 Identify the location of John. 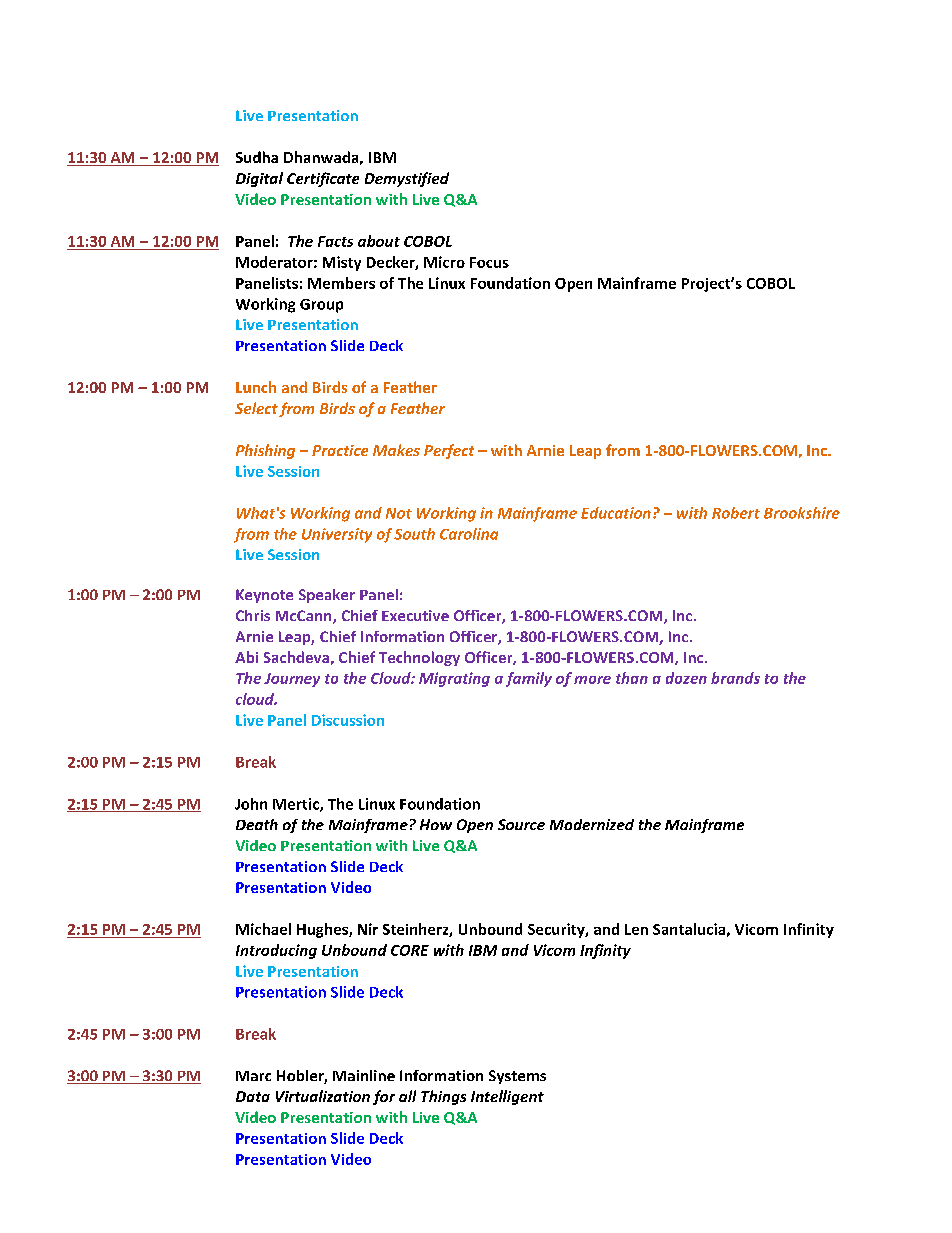
(251, 804).
